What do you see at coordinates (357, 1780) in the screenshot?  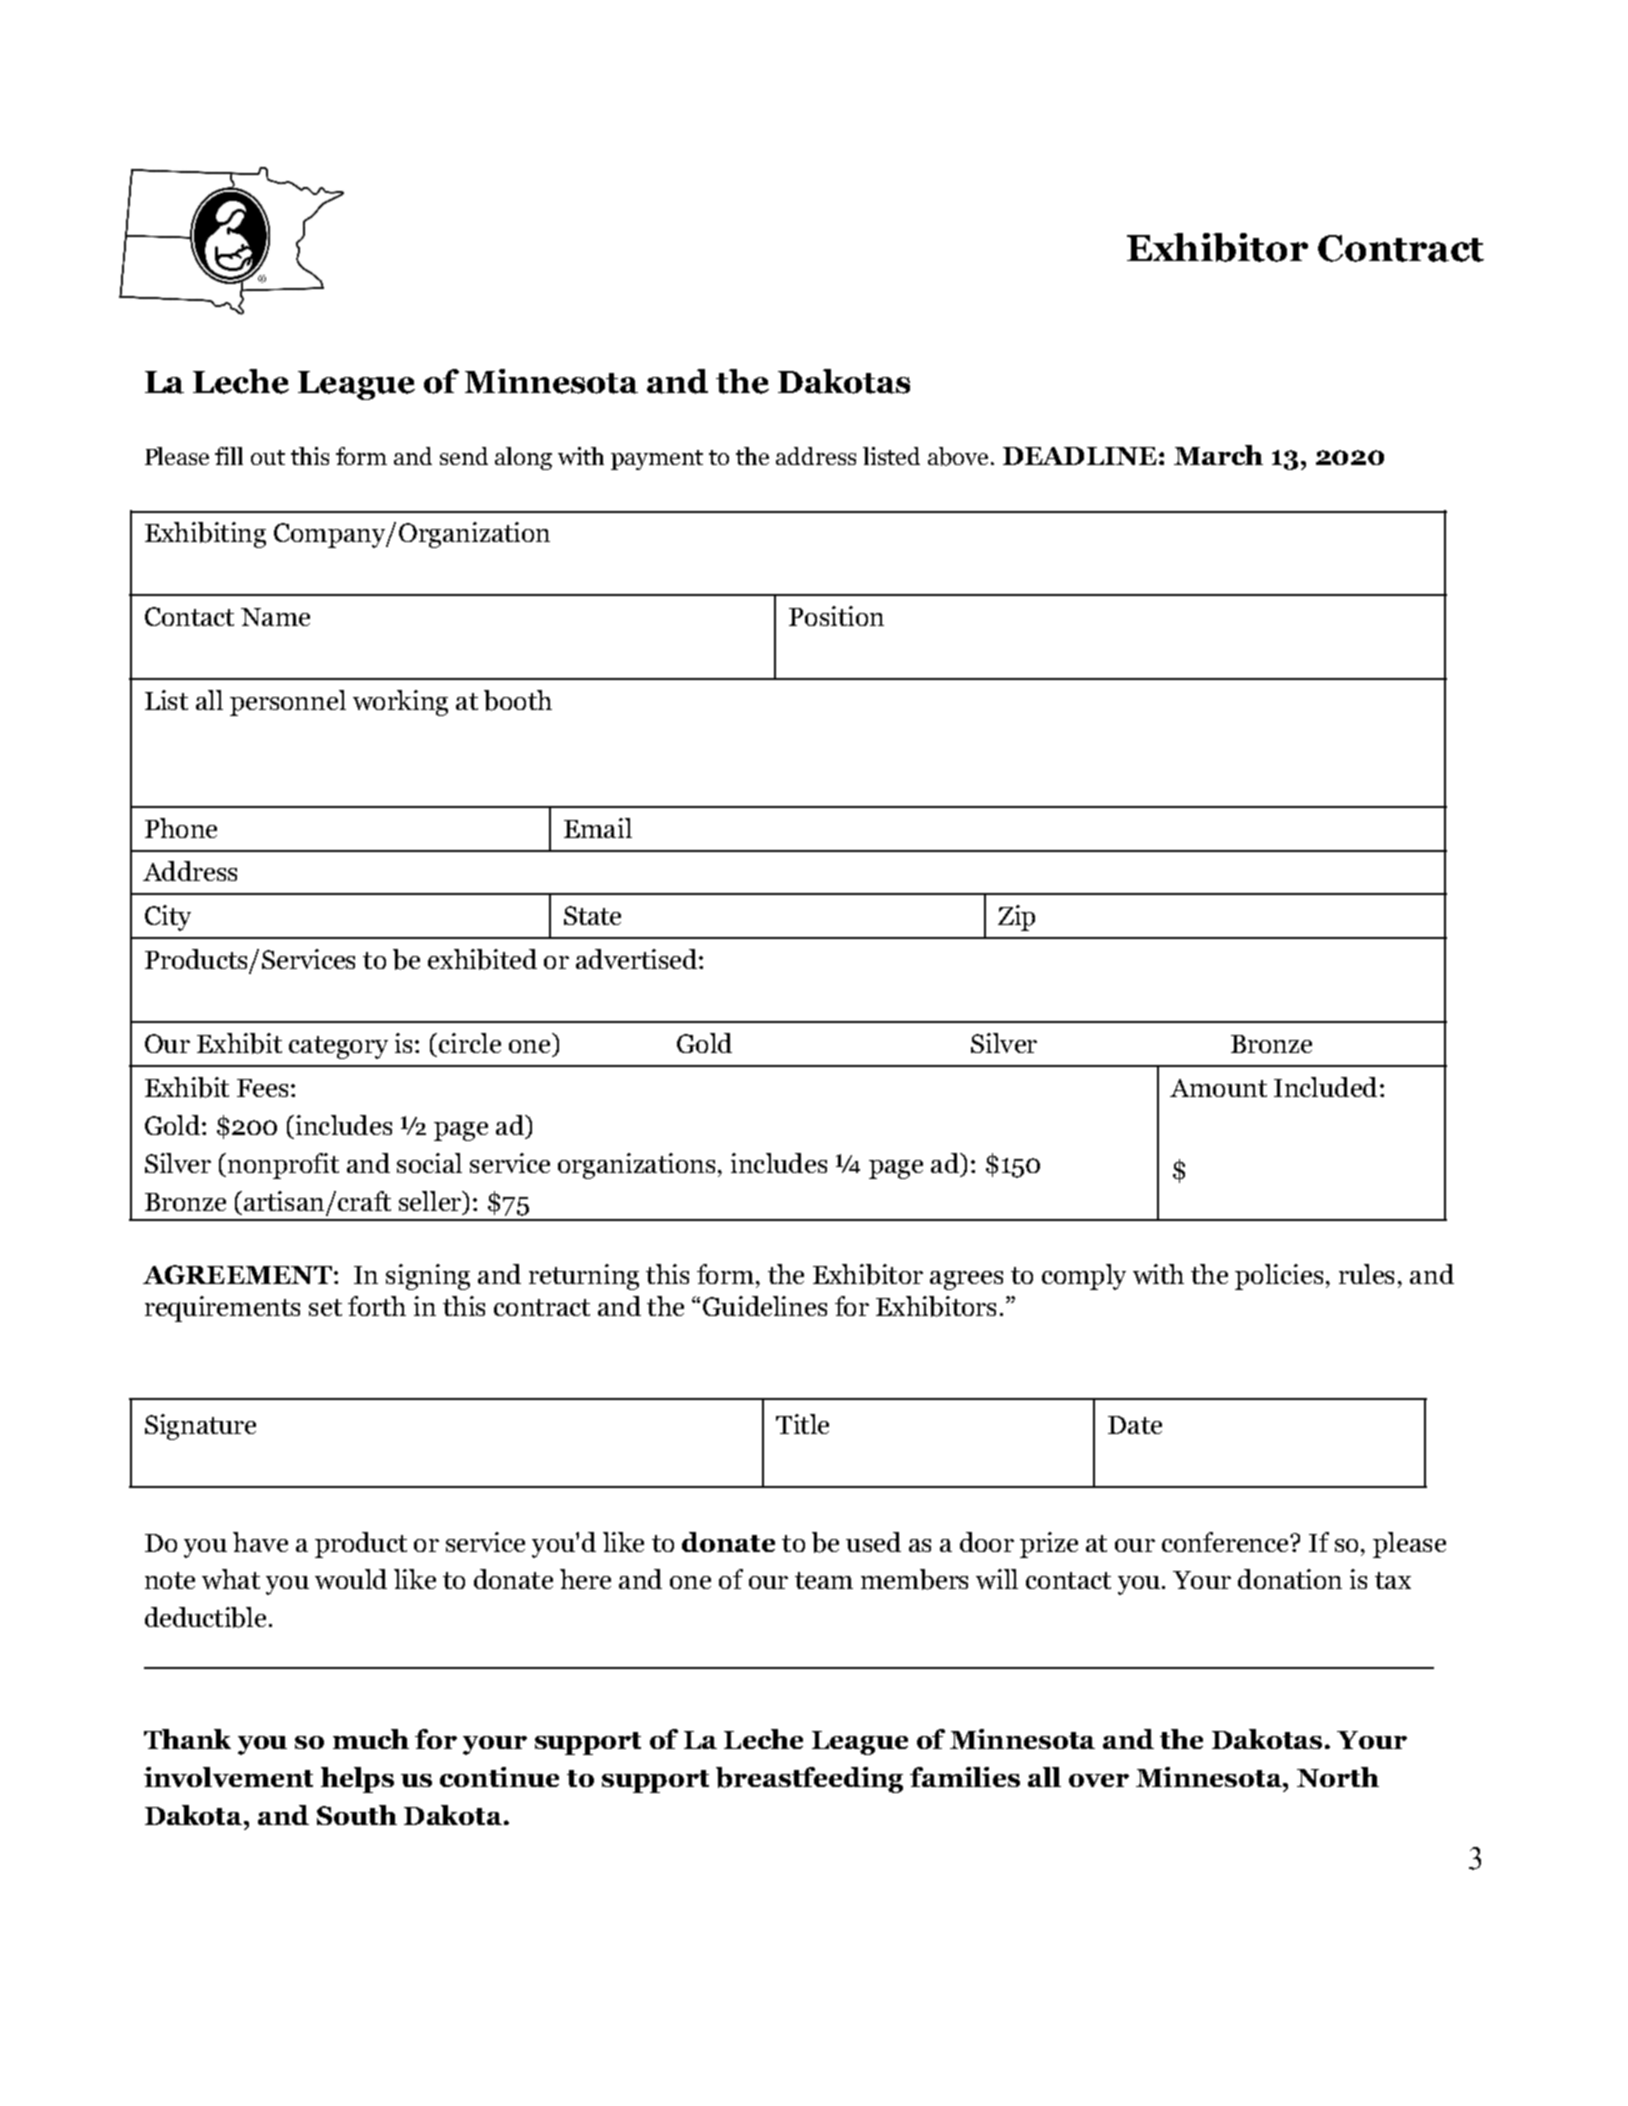 I see `helps` at bounding box center [357, 1780].
